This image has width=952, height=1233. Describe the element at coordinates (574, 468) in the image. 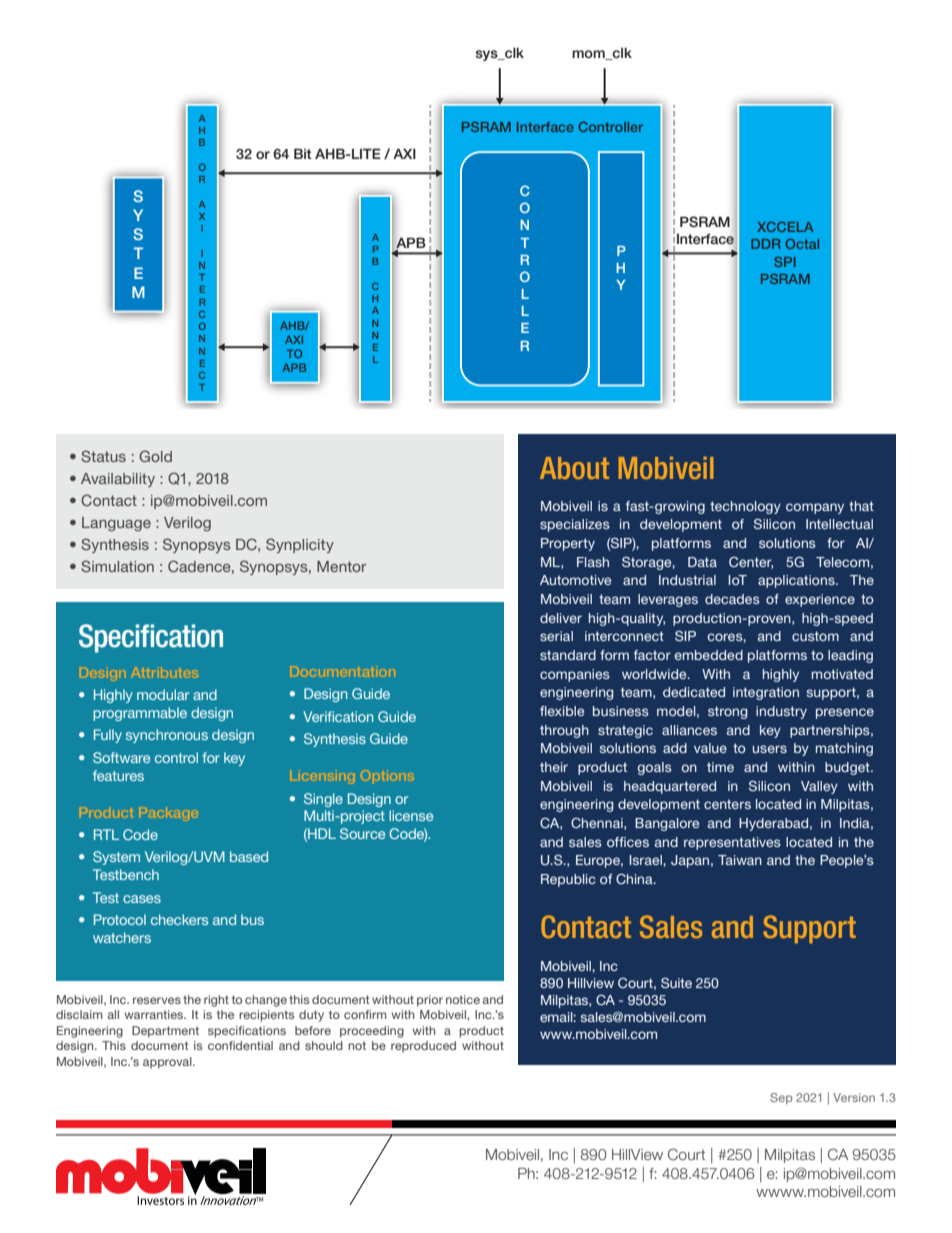

I see `About` at that location.
